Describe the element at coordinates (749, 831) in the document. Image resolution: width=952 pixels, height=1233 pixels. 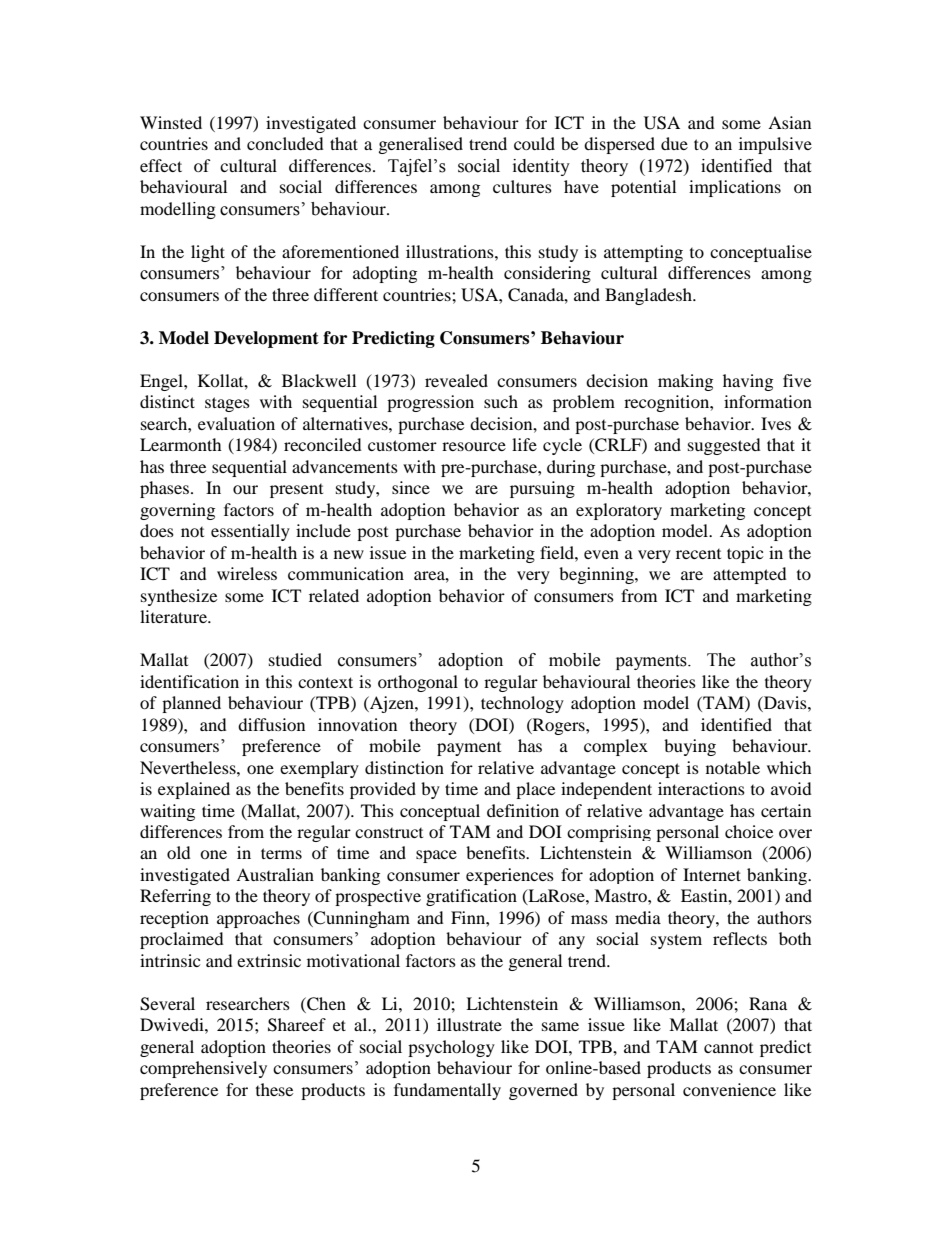
I see `choice` at that location.
